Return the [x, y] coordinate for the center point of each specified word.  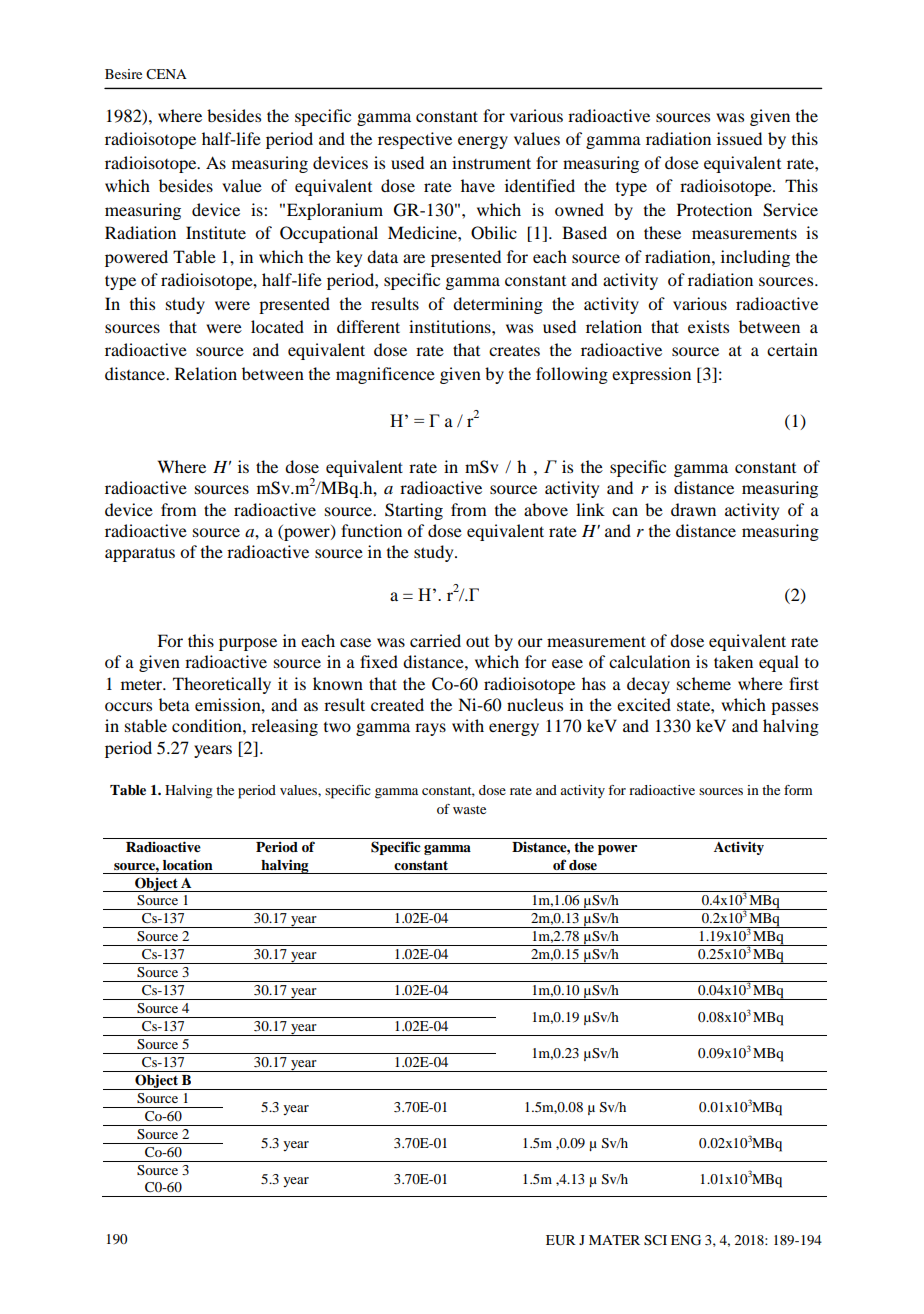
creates [514, 350]
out [477, 642]
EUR [561, 1240]
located [277, 326]
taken [733, 661]
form [798, 790]
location [188, 865]
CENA [166, 74]
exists [708, 326]
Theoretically [222, 685]
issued [739, 138]
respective [415, 140]
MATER [614, 1240]
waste [469, 810]
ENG [686, 1240]
